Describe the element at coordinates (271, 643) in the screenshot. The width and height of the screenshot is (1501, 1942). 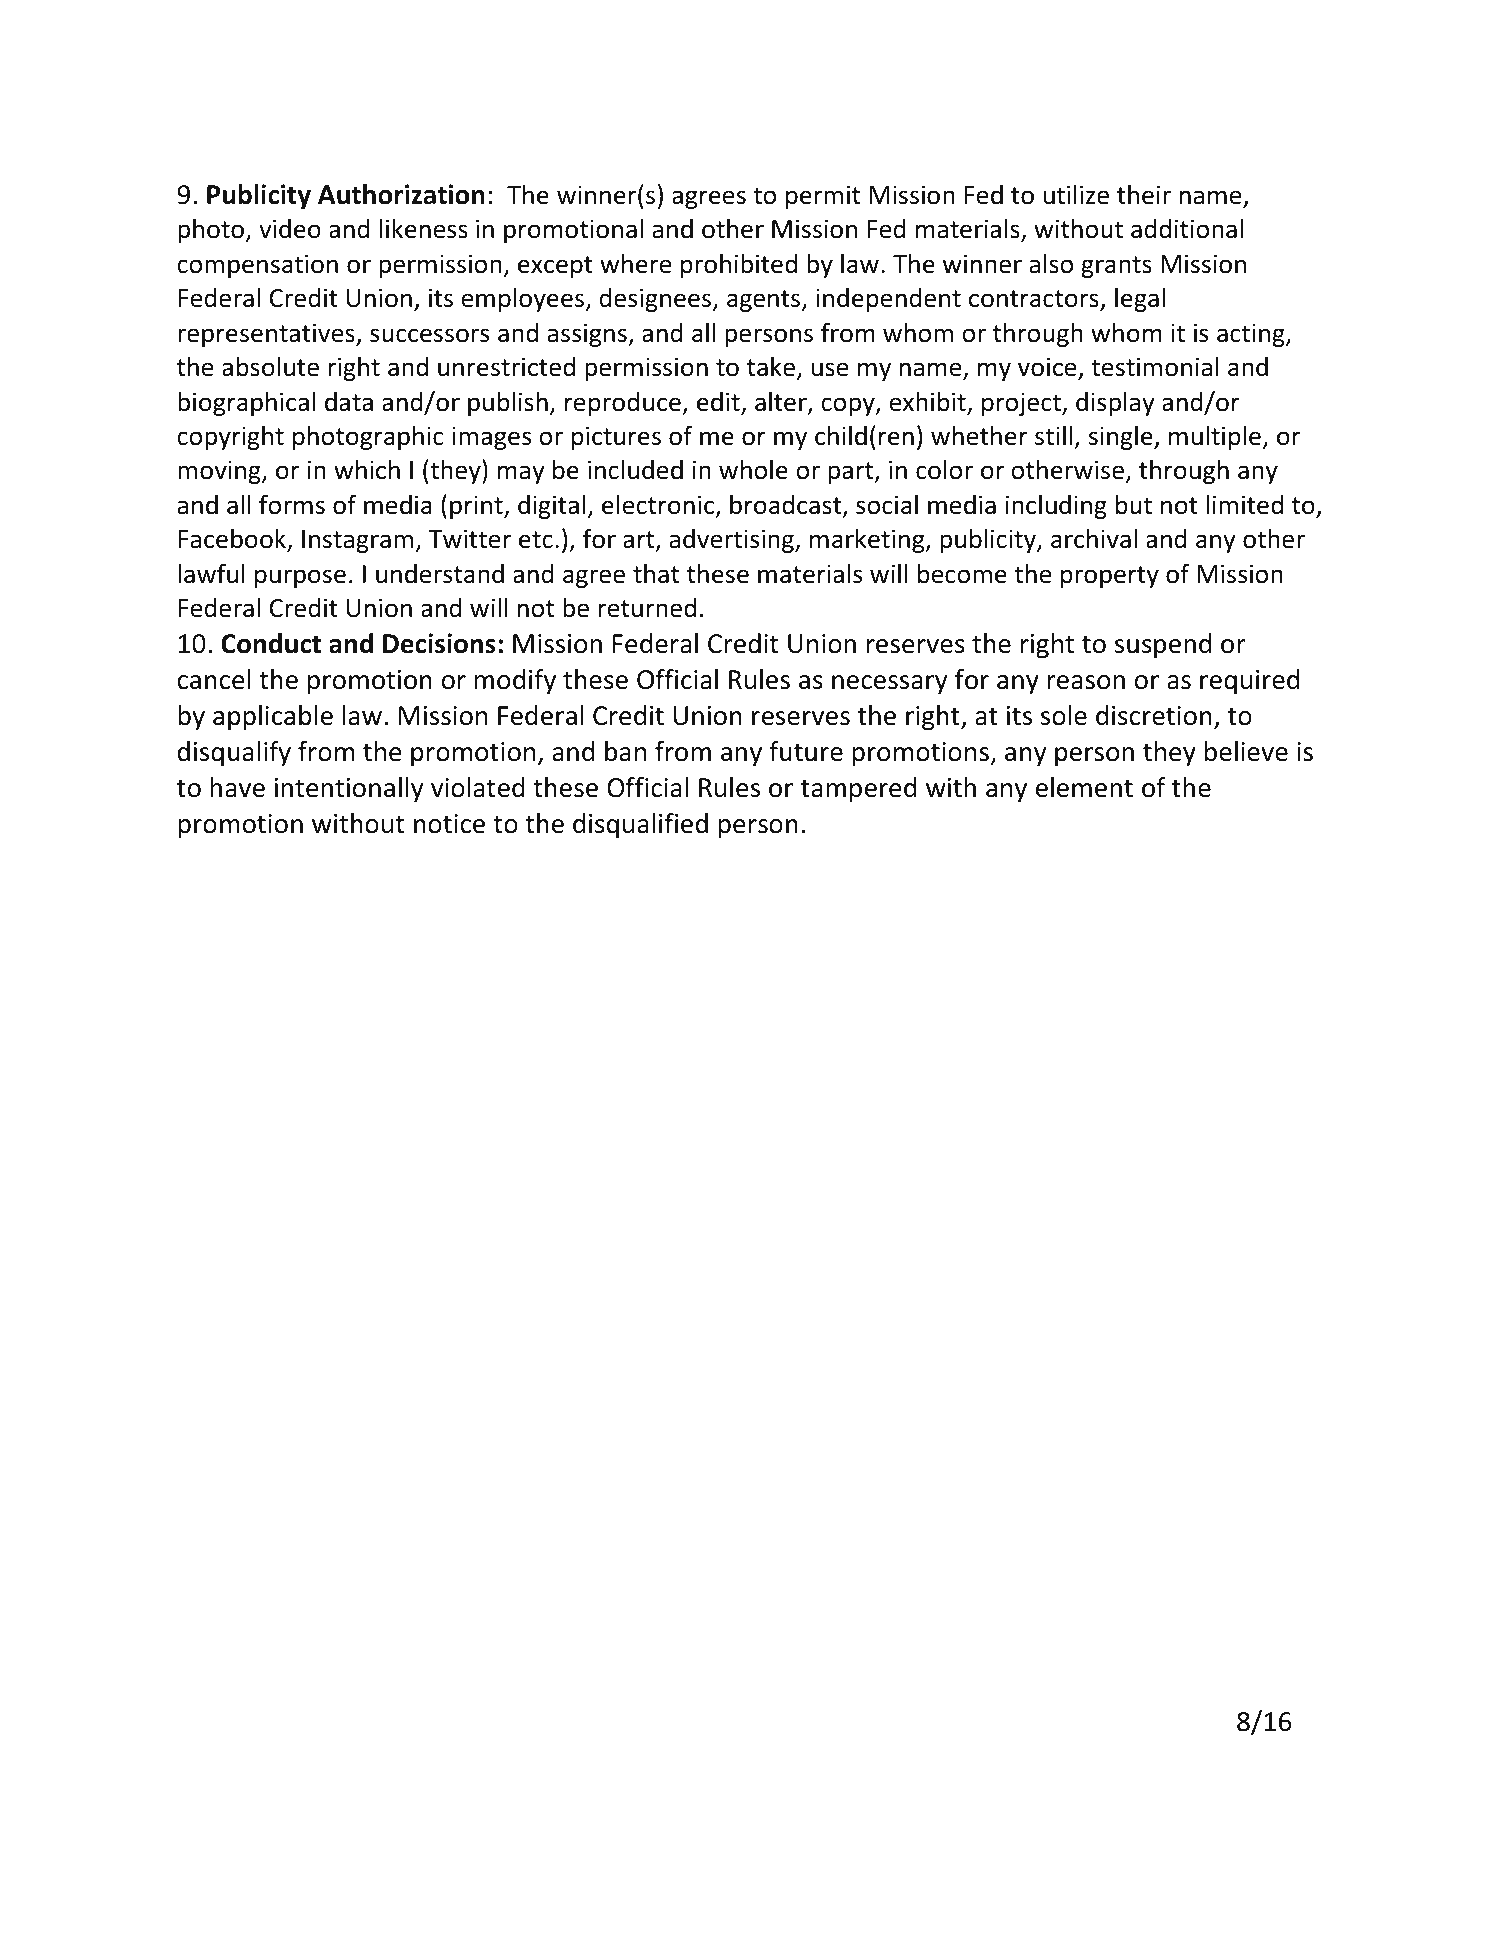
I see `Conduct` at that location.
